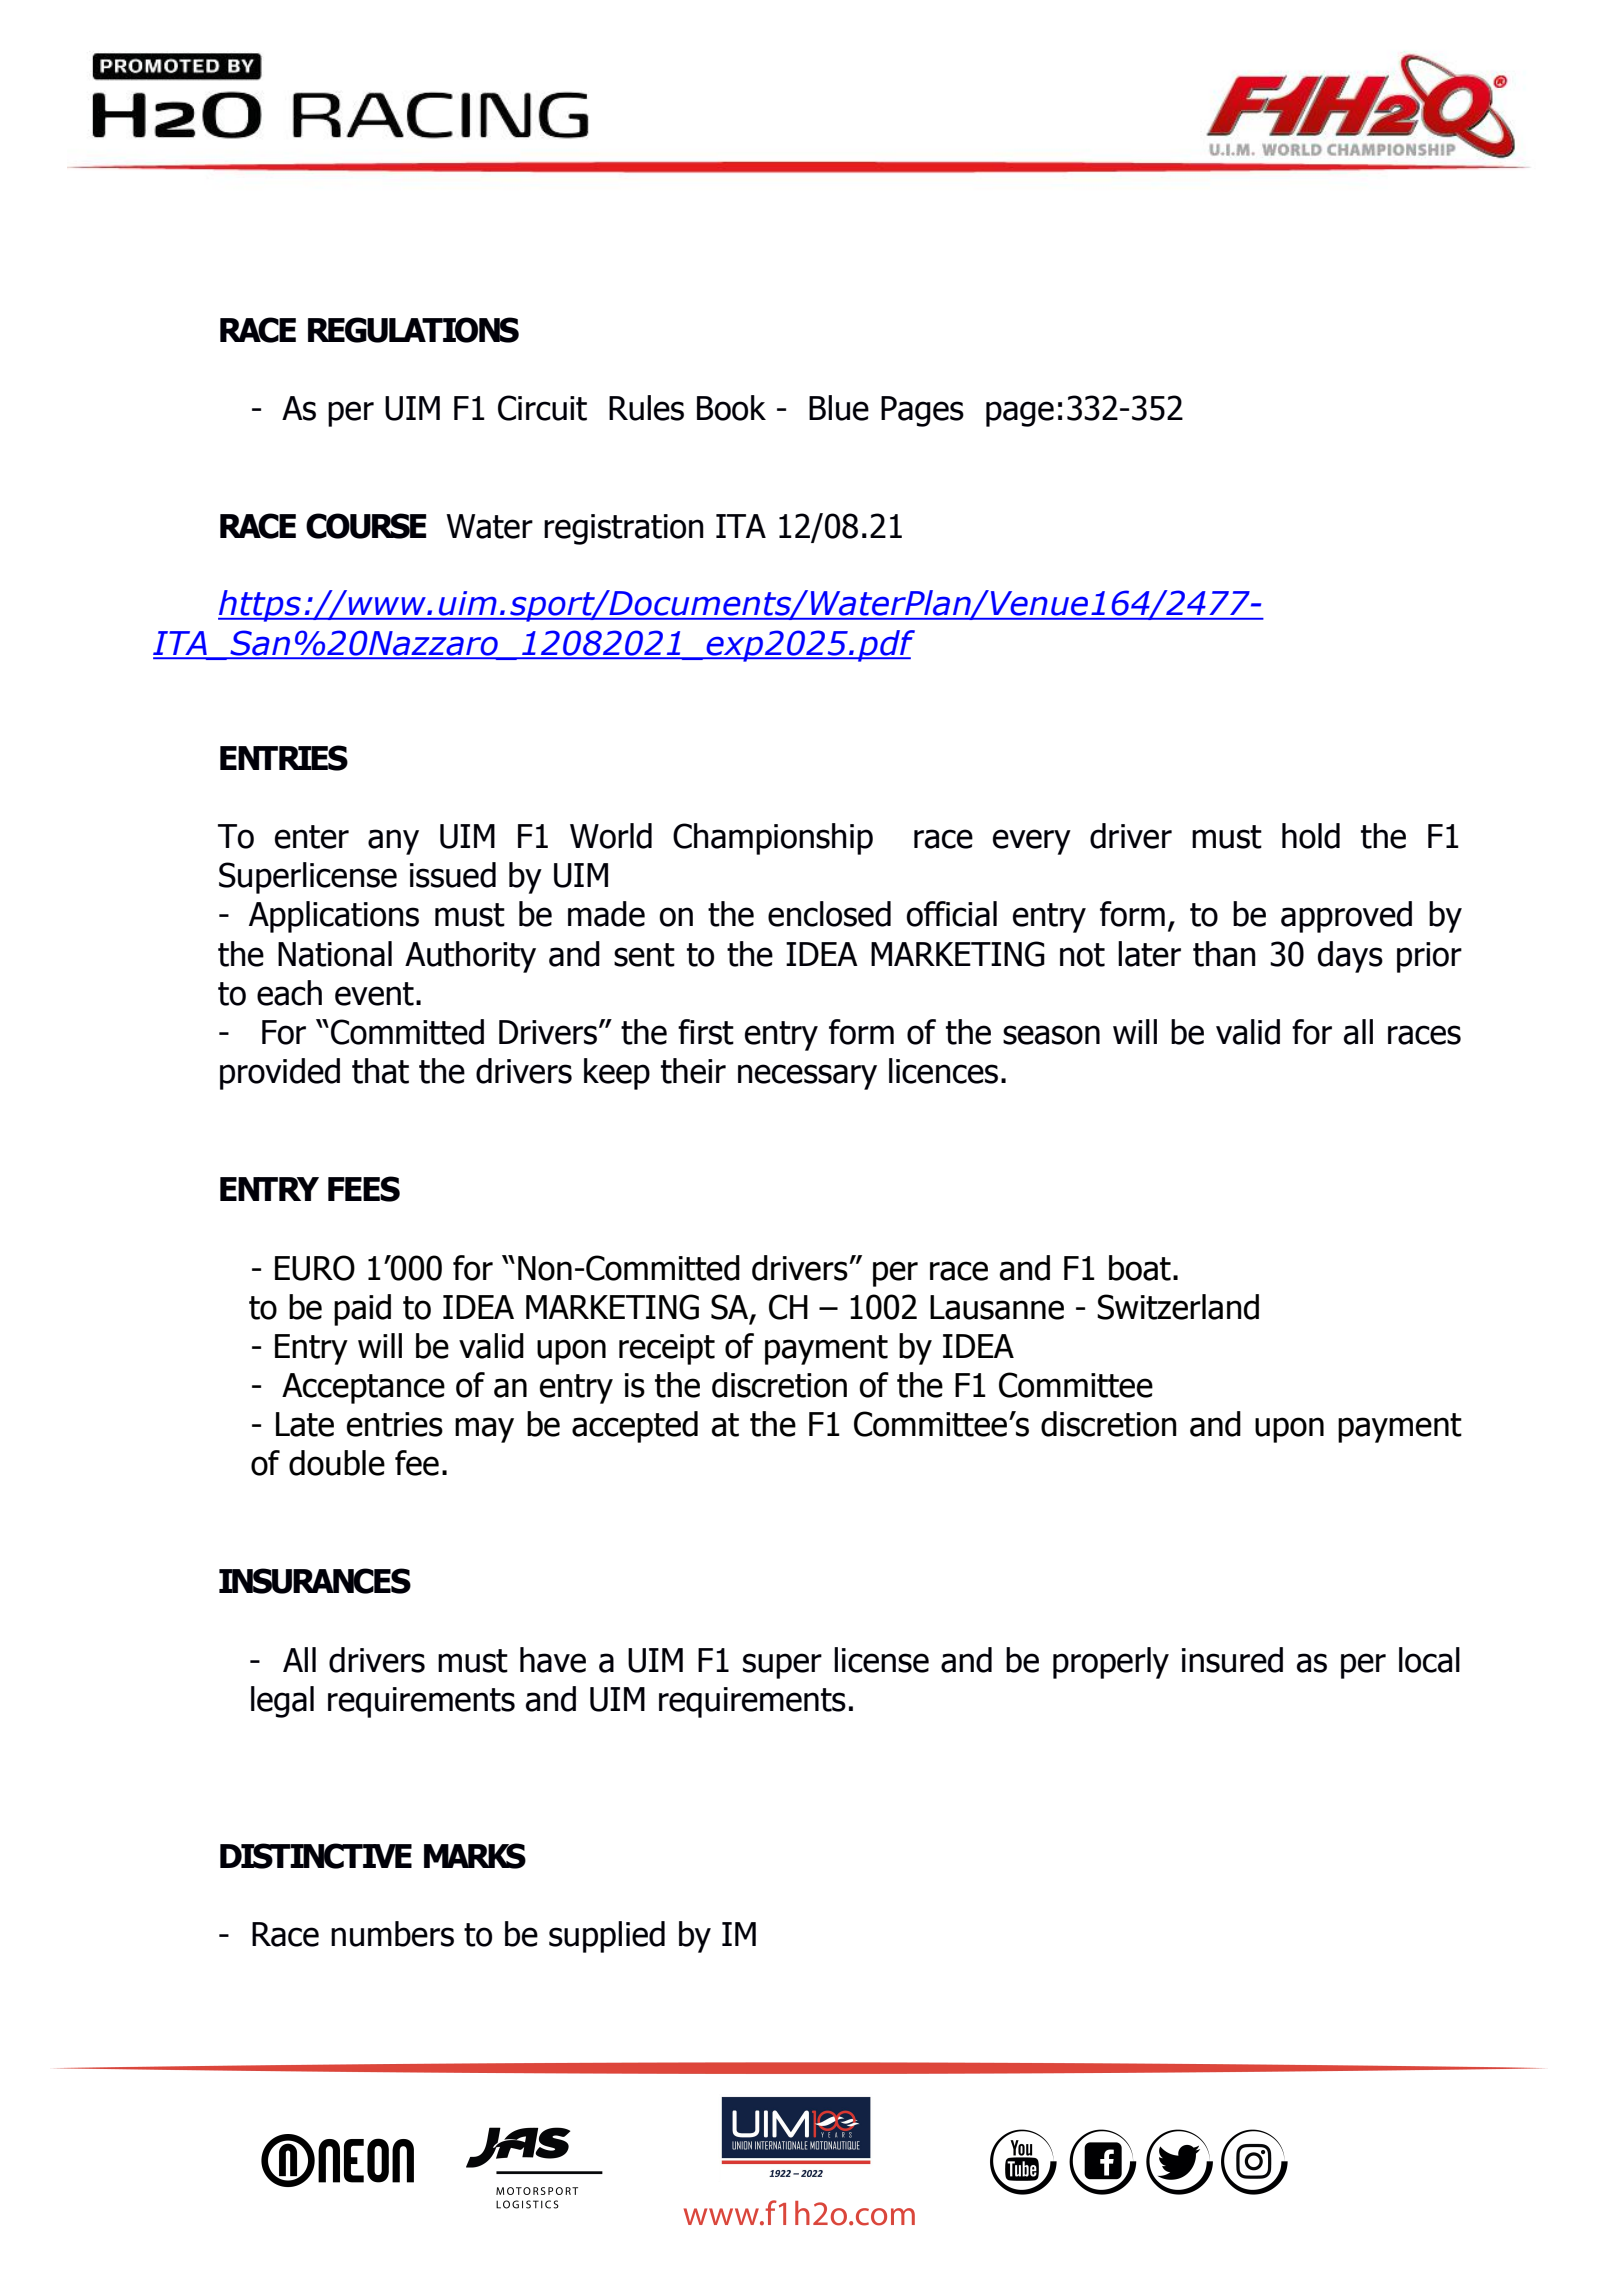 This screenshot has height=2279, width=1610. What do you see at coordinates (364, 1189) in the screenshot?
I see `FEES` at bounding box center [364, 1189].
